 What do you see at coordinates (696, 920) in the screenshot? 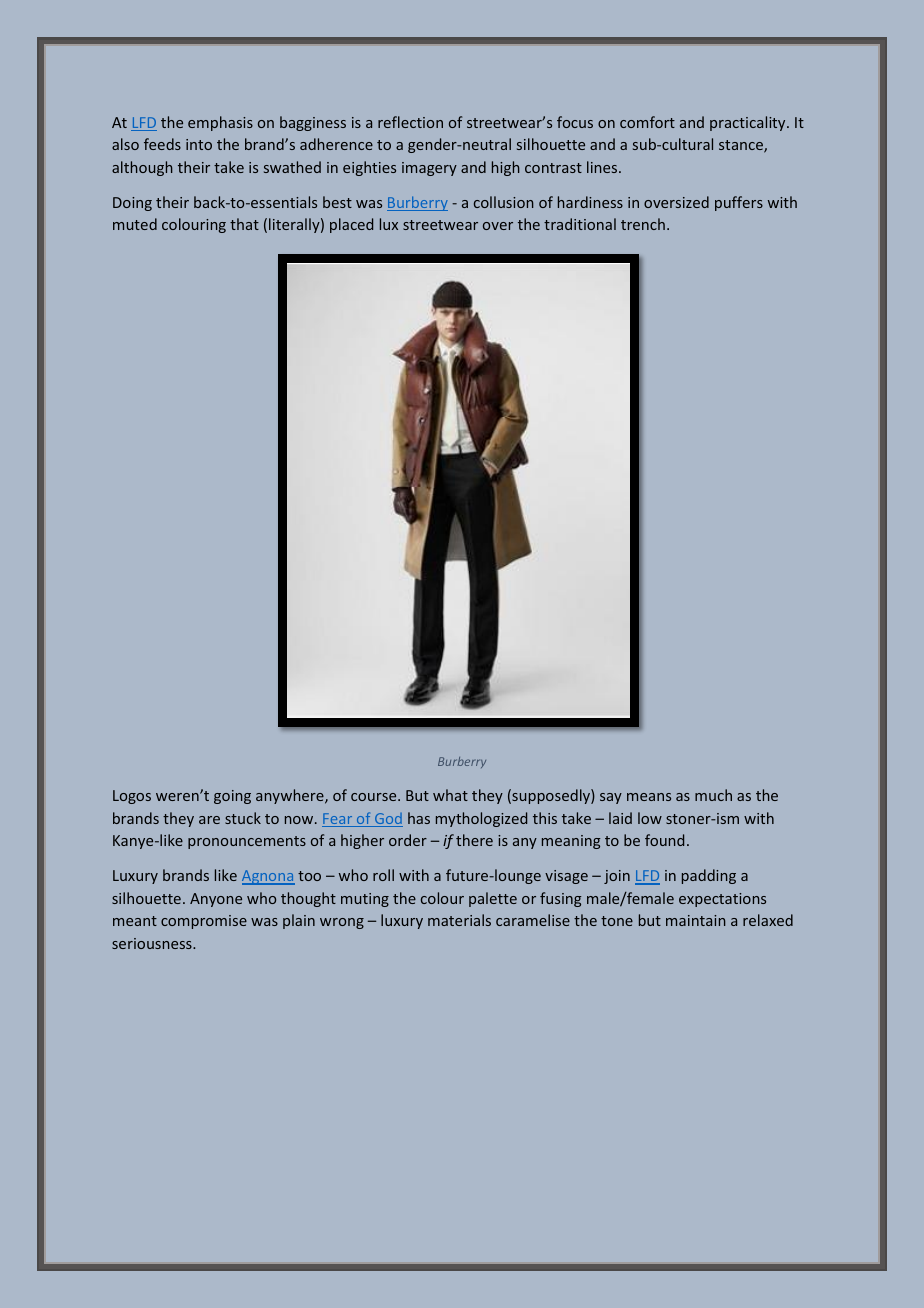
I see `maintain` at bounding box center [696, 920].
